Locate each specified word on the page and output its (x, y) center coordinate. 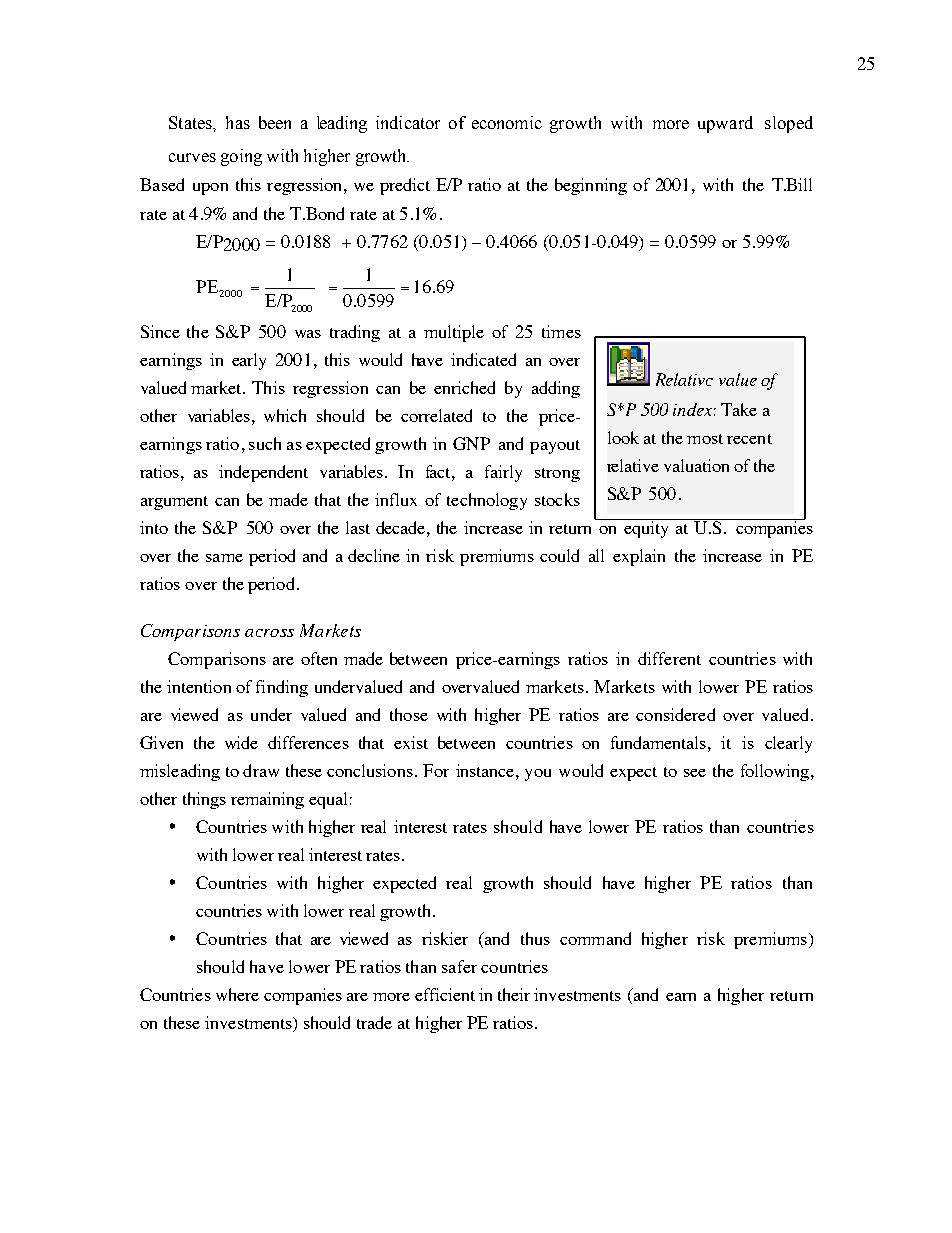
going (241, 157)
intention (199, 686)
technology (487, 501)
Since (160, 331)
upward (725, 124)
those (409, 714)
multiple (454, 333)
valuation (696, 465)
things (204, 800)
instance (485, 770)
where (237, 994)
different (669, 658)
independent (263, 473)
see (695, 773)
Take (739, 409)
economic (507, 122)
